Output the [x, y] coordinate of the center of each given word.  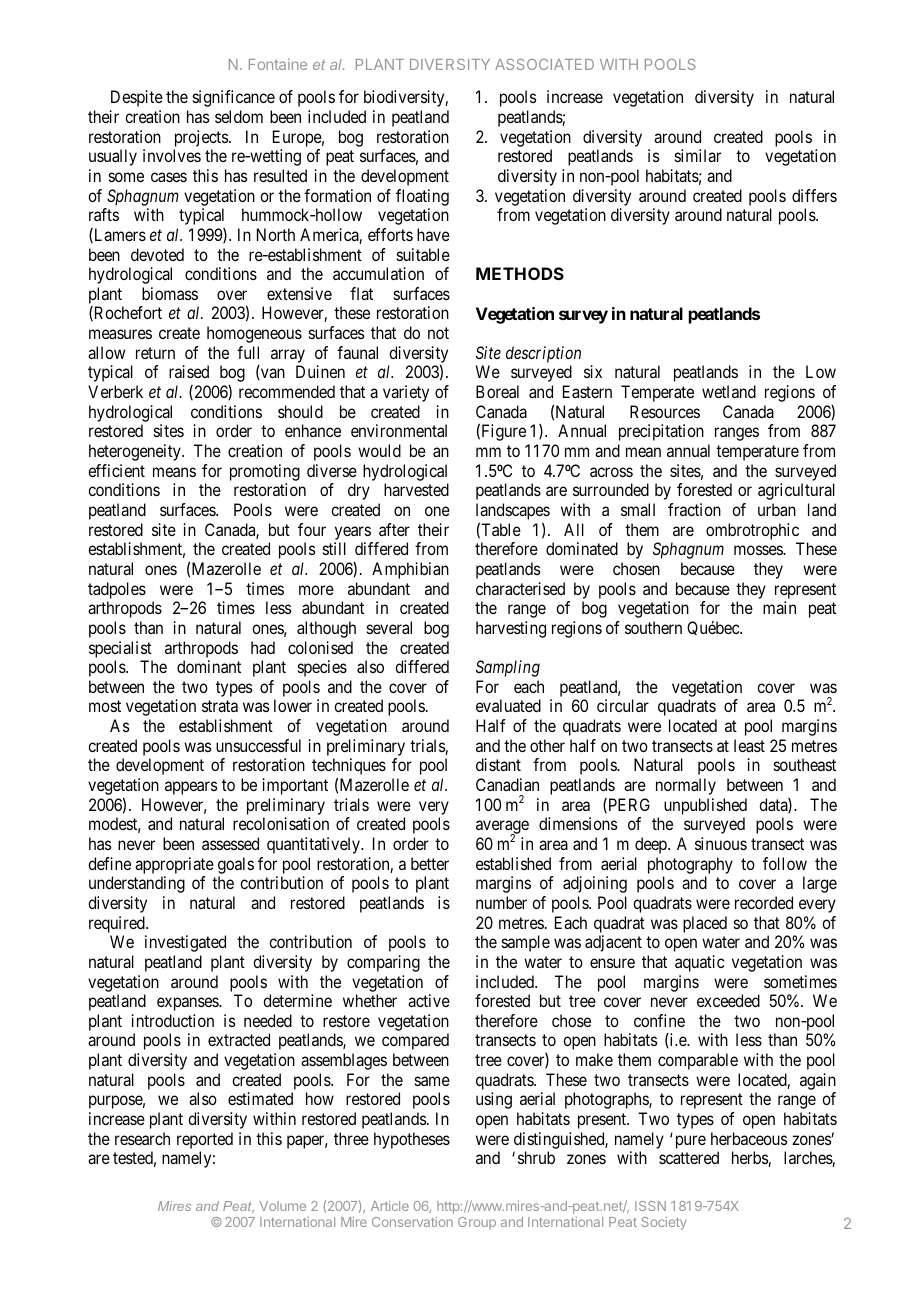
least [749, 745]
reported [205, 1140]
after [394, 529]
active [429, 1000]
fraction [694, 509]
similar [698, 155]
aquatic [699, 963]
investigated [185, 943]
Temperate [657, 393]
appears [191, 788]
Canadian [507, 784]
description [543, 354]
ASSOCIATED [544, 64]
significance [234, 98]
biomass [170, 293]
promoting [265, 472]
